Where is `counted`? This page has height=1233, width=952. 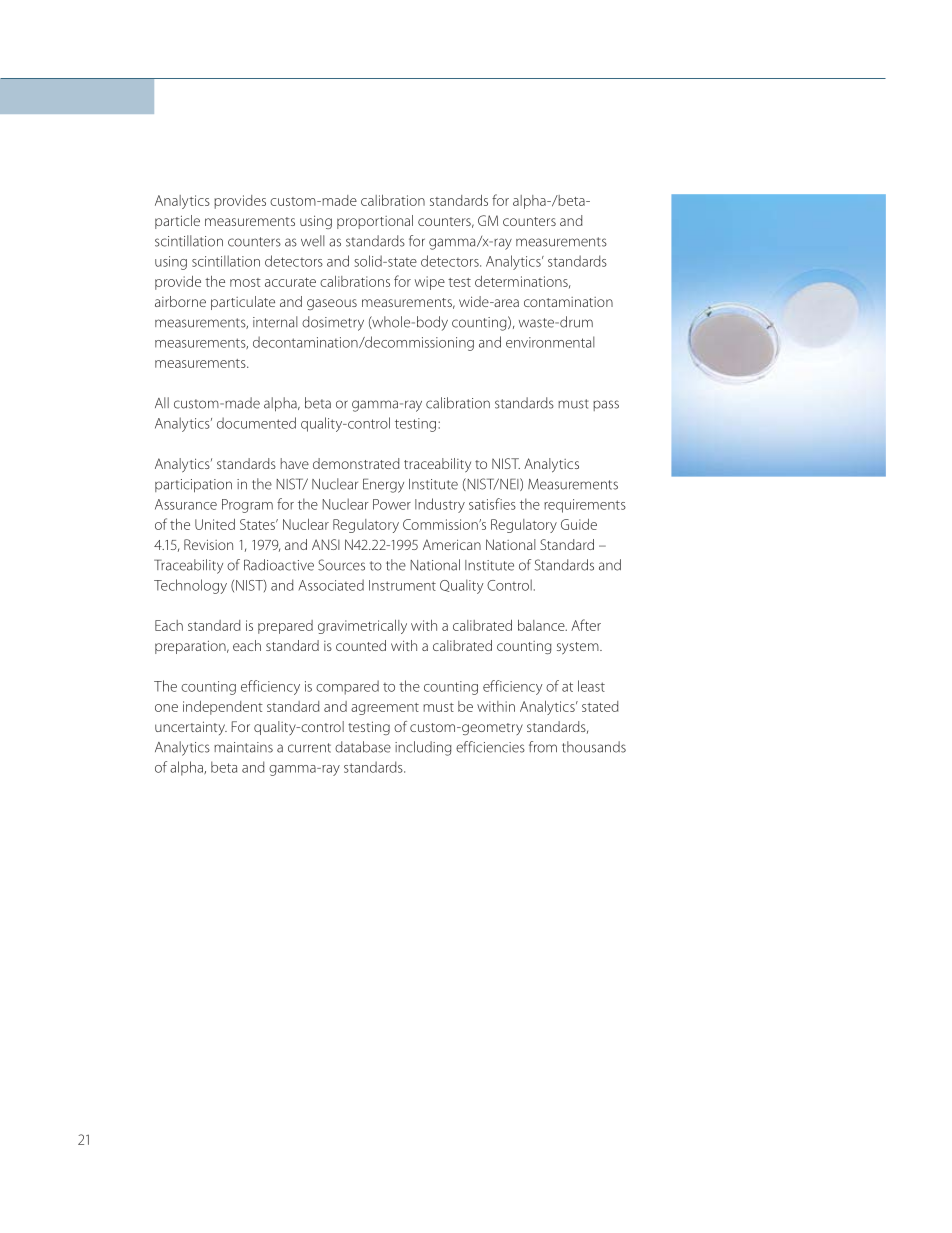
counted is located at coordinates (361, 645).
